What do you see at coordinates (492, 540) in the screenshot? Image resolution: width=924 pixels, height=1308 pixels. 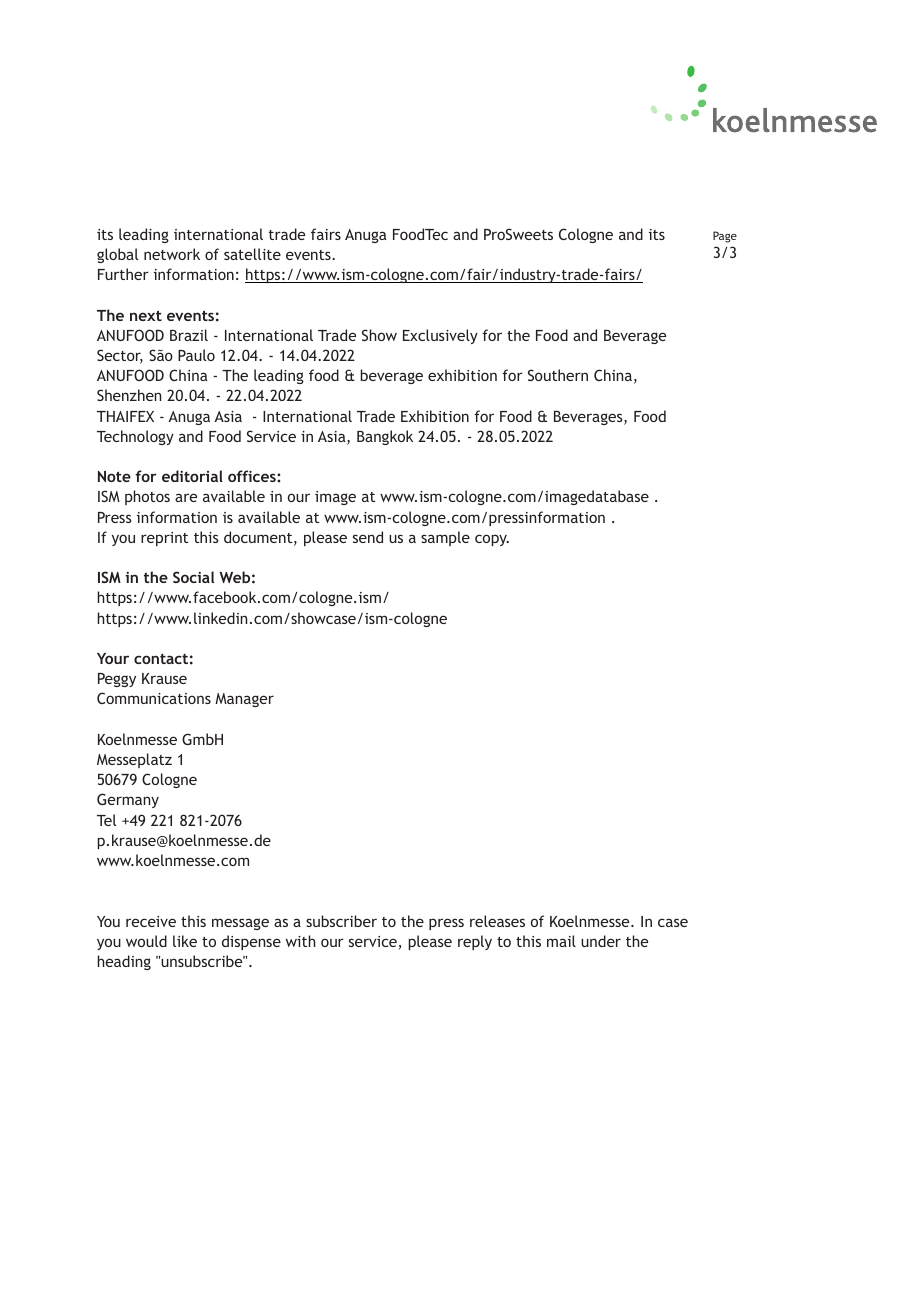 I see `copy` at bounding box center [492, 540].
